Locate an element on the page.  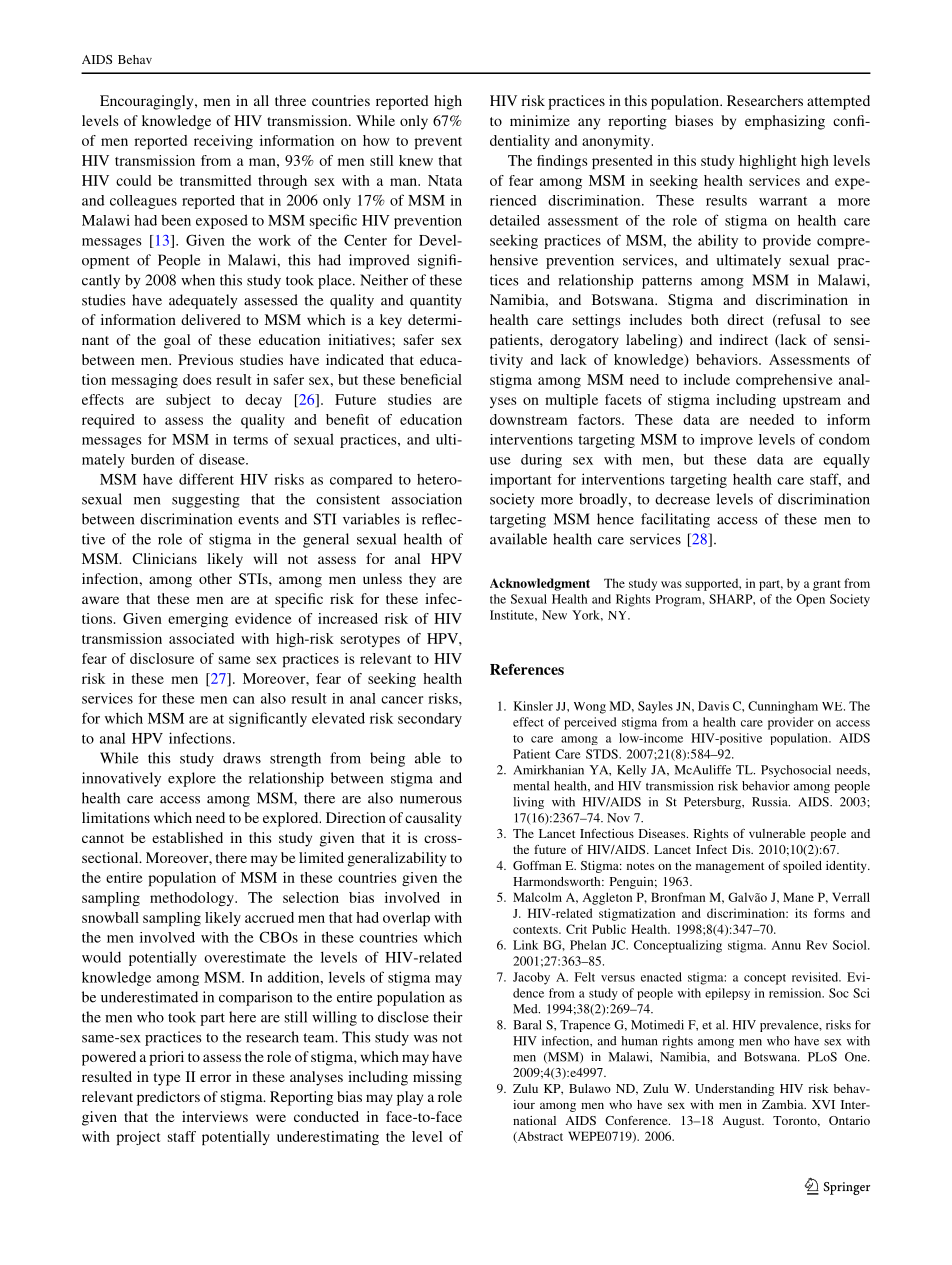
predictors is located at coordinates (168, 1098).
